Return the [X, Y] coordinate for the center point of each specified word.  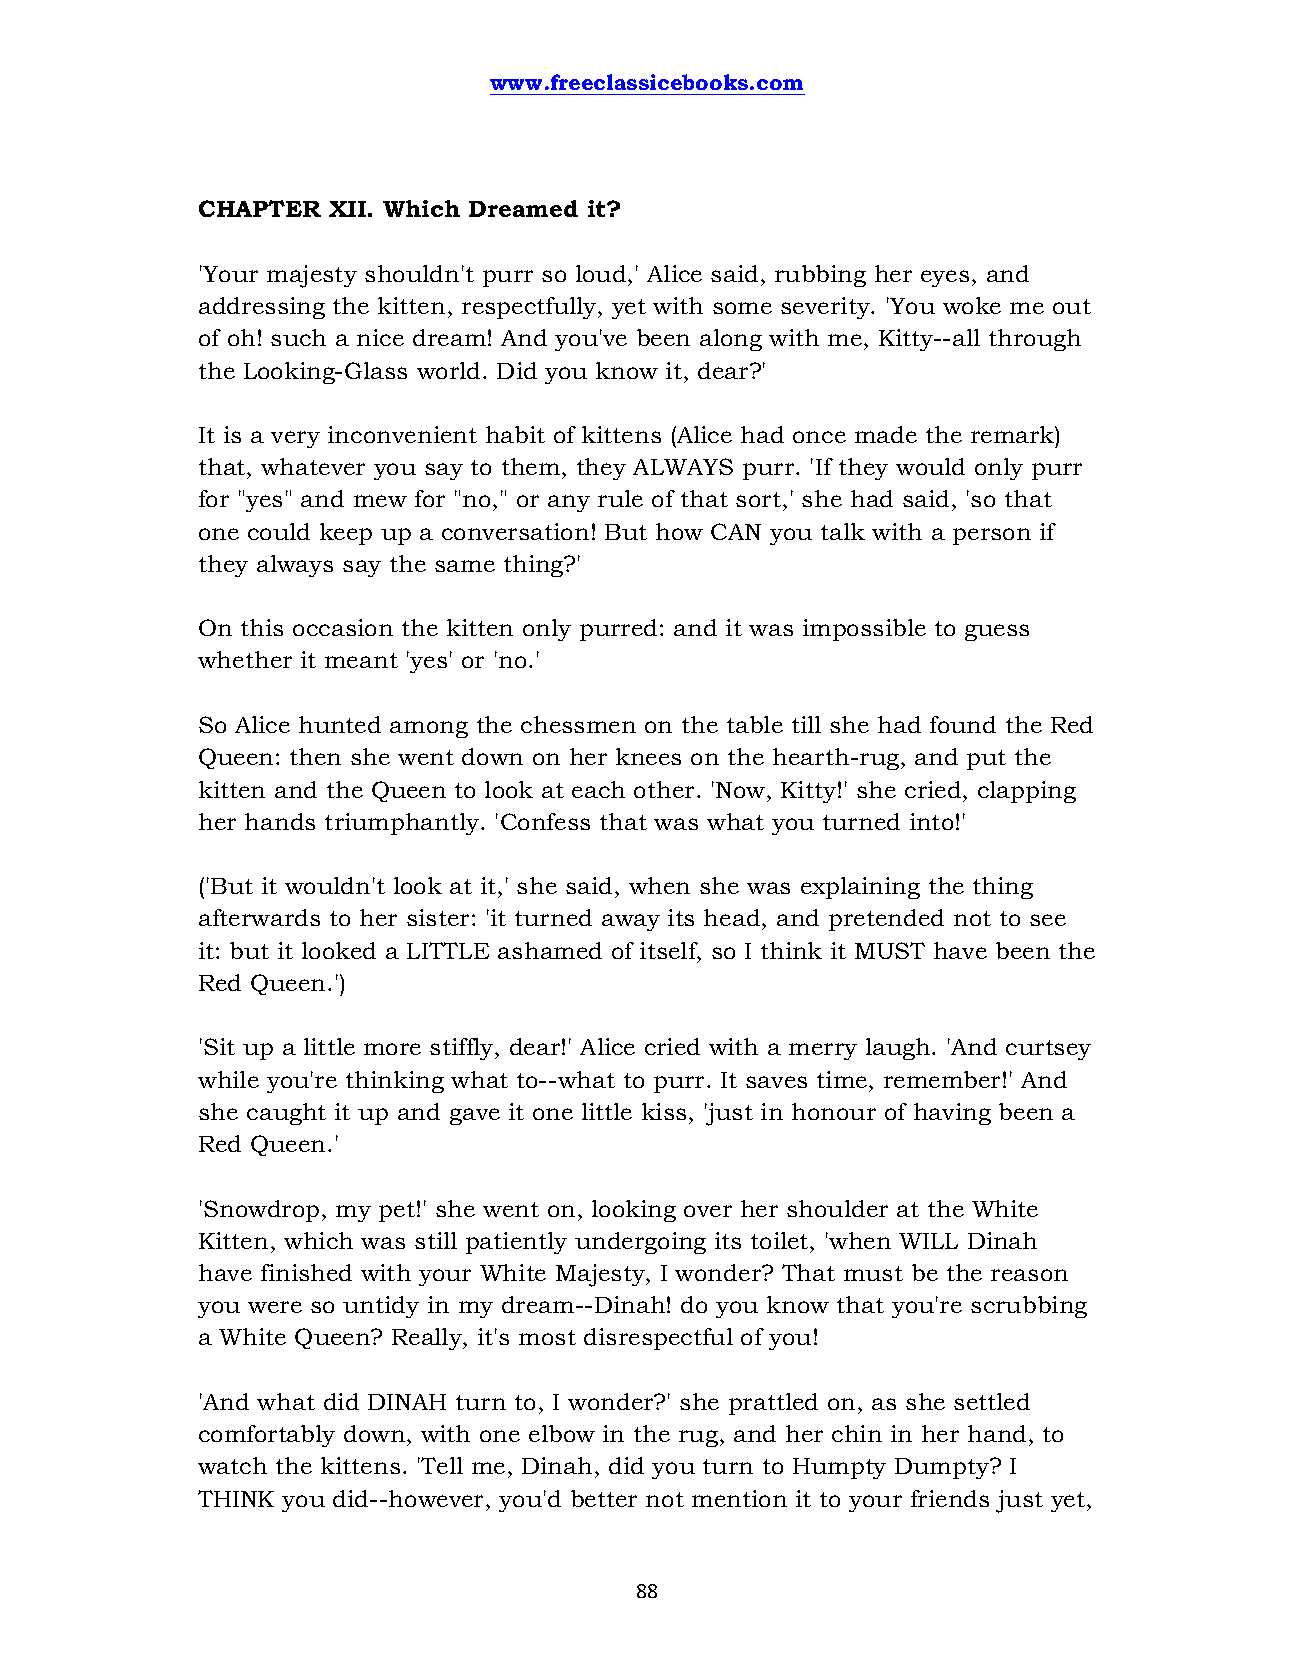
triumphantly [403, 824]
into [931, 821]
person [992, 536]
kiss [664, 1111]
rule [620, 498]
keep [346, 534]
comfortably [267, 1436]
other [666, 789]
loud [602, 273]
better [604, 1498]
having [952, 1114]
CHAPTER [260, 208]
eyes [945, 278]
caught [286, 1114]
